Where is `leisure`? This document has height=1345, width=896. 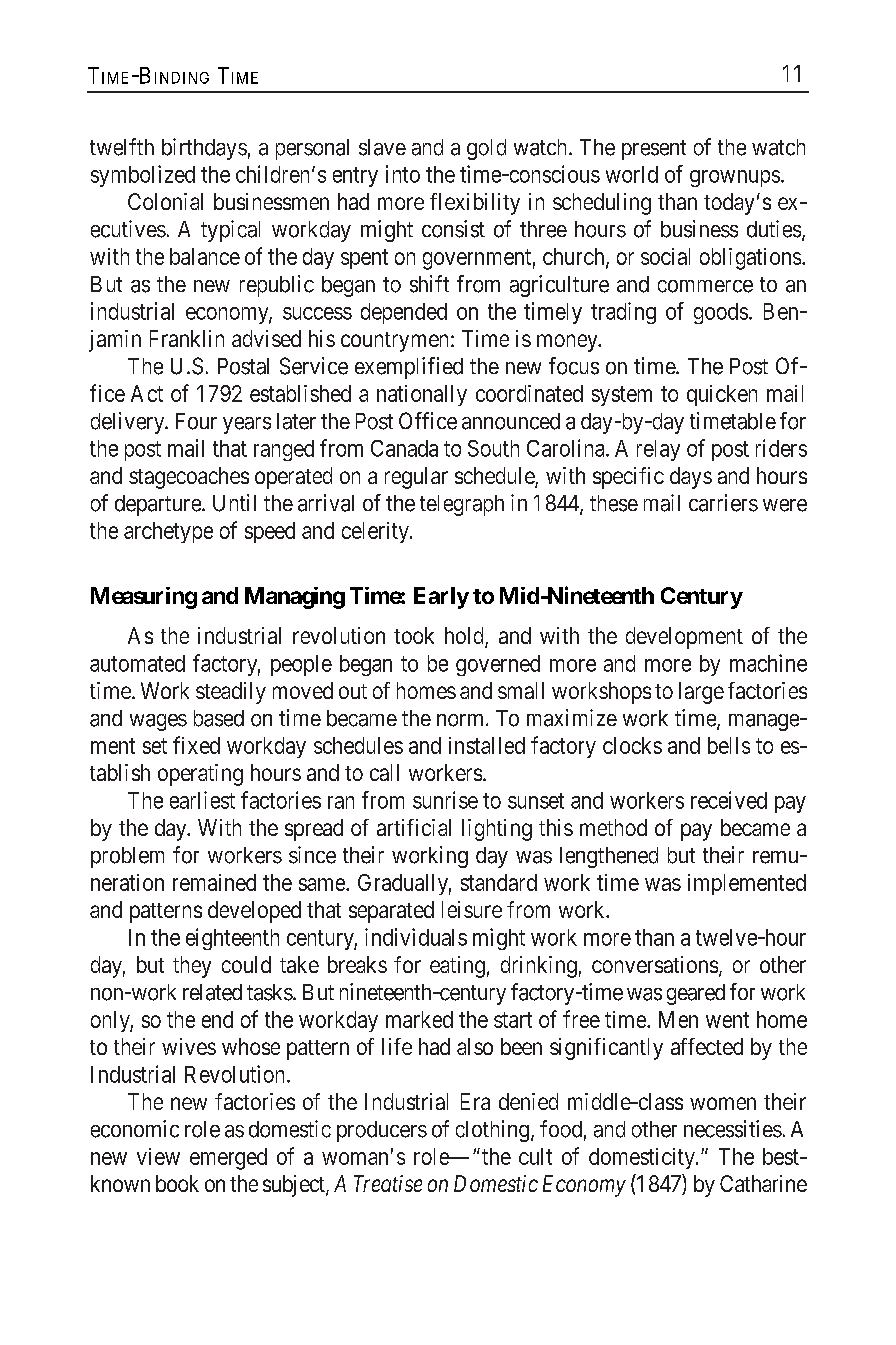
leisure is located at coordinates (472, 909).
